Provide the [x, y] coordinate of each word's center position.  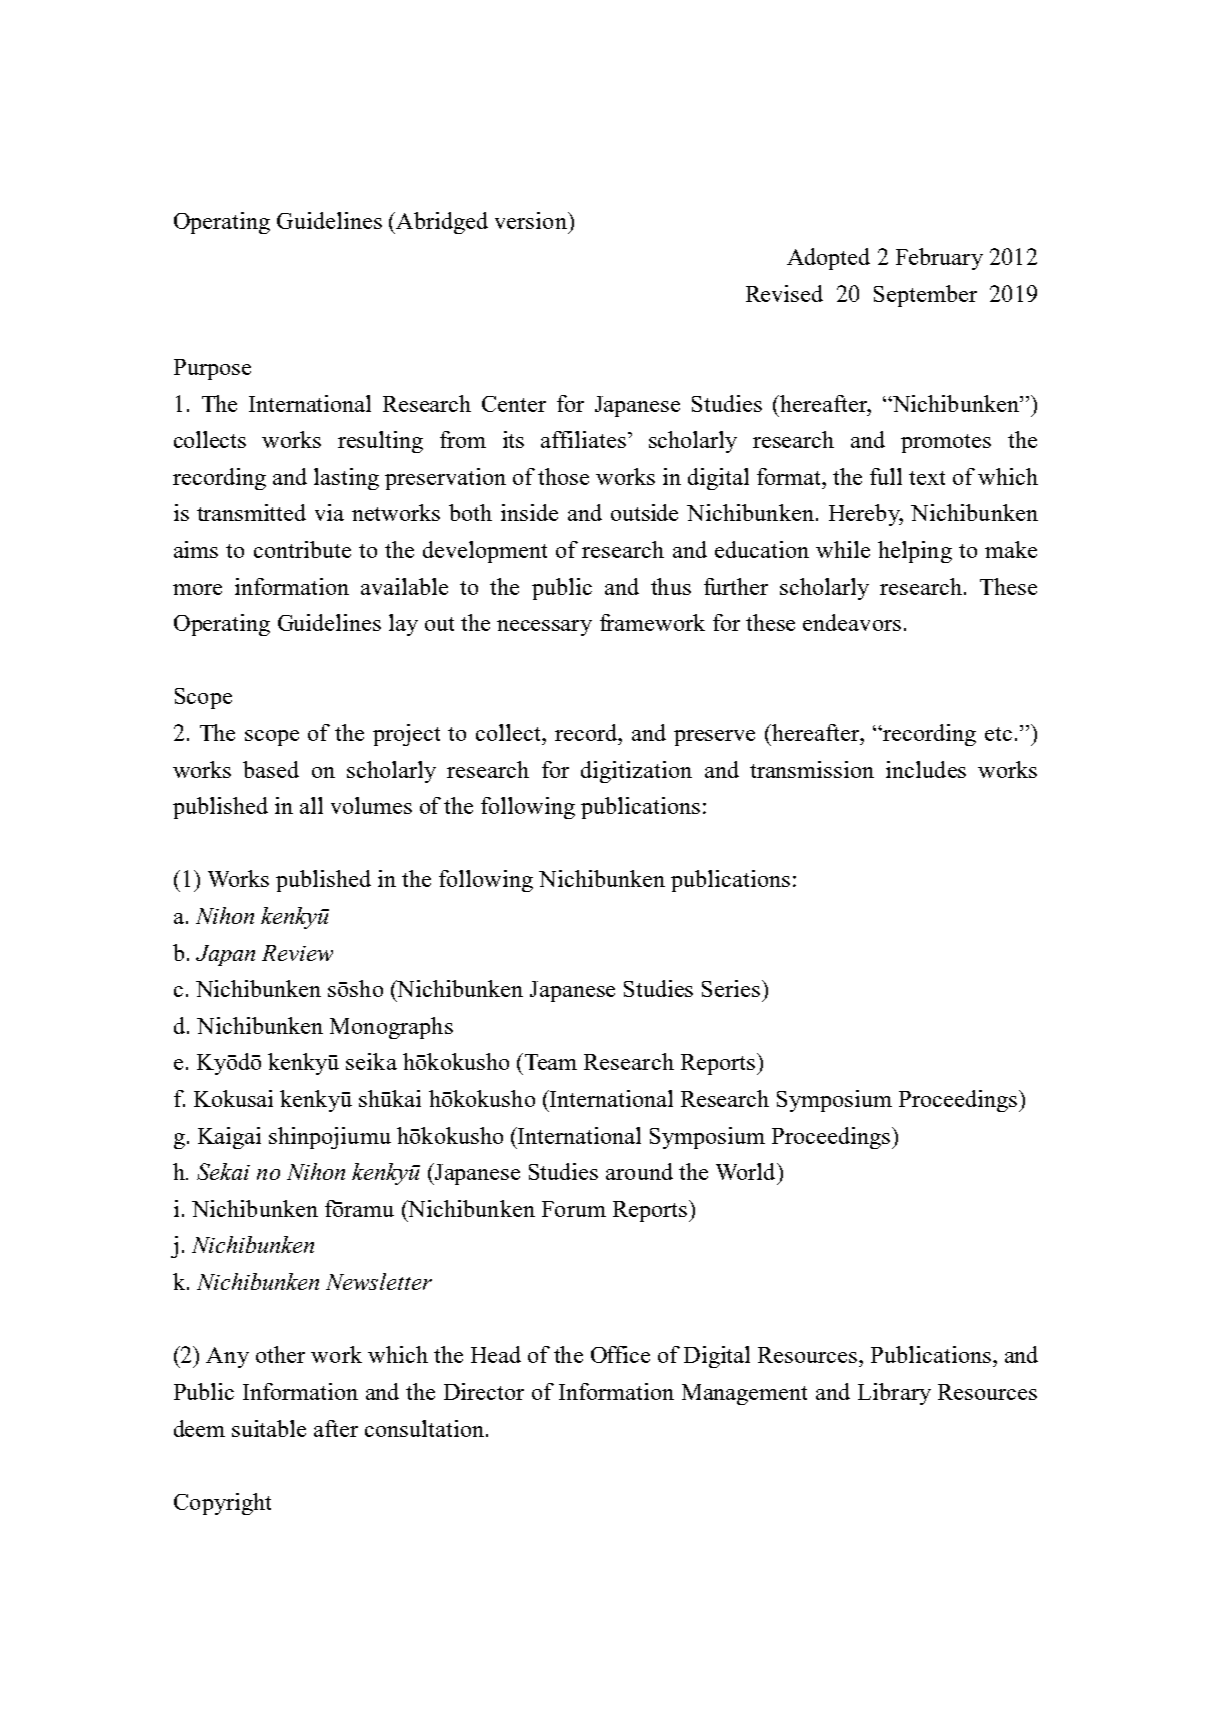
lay [403, 625]
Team [551, 1062]
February [939, 259]
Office [620, 1354]
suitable [269, 1428]
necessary [544, 628]
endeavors [852, 622]
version [532, 220]
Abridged [441, 223]
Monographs [391, 1028]
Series [731, 988]
